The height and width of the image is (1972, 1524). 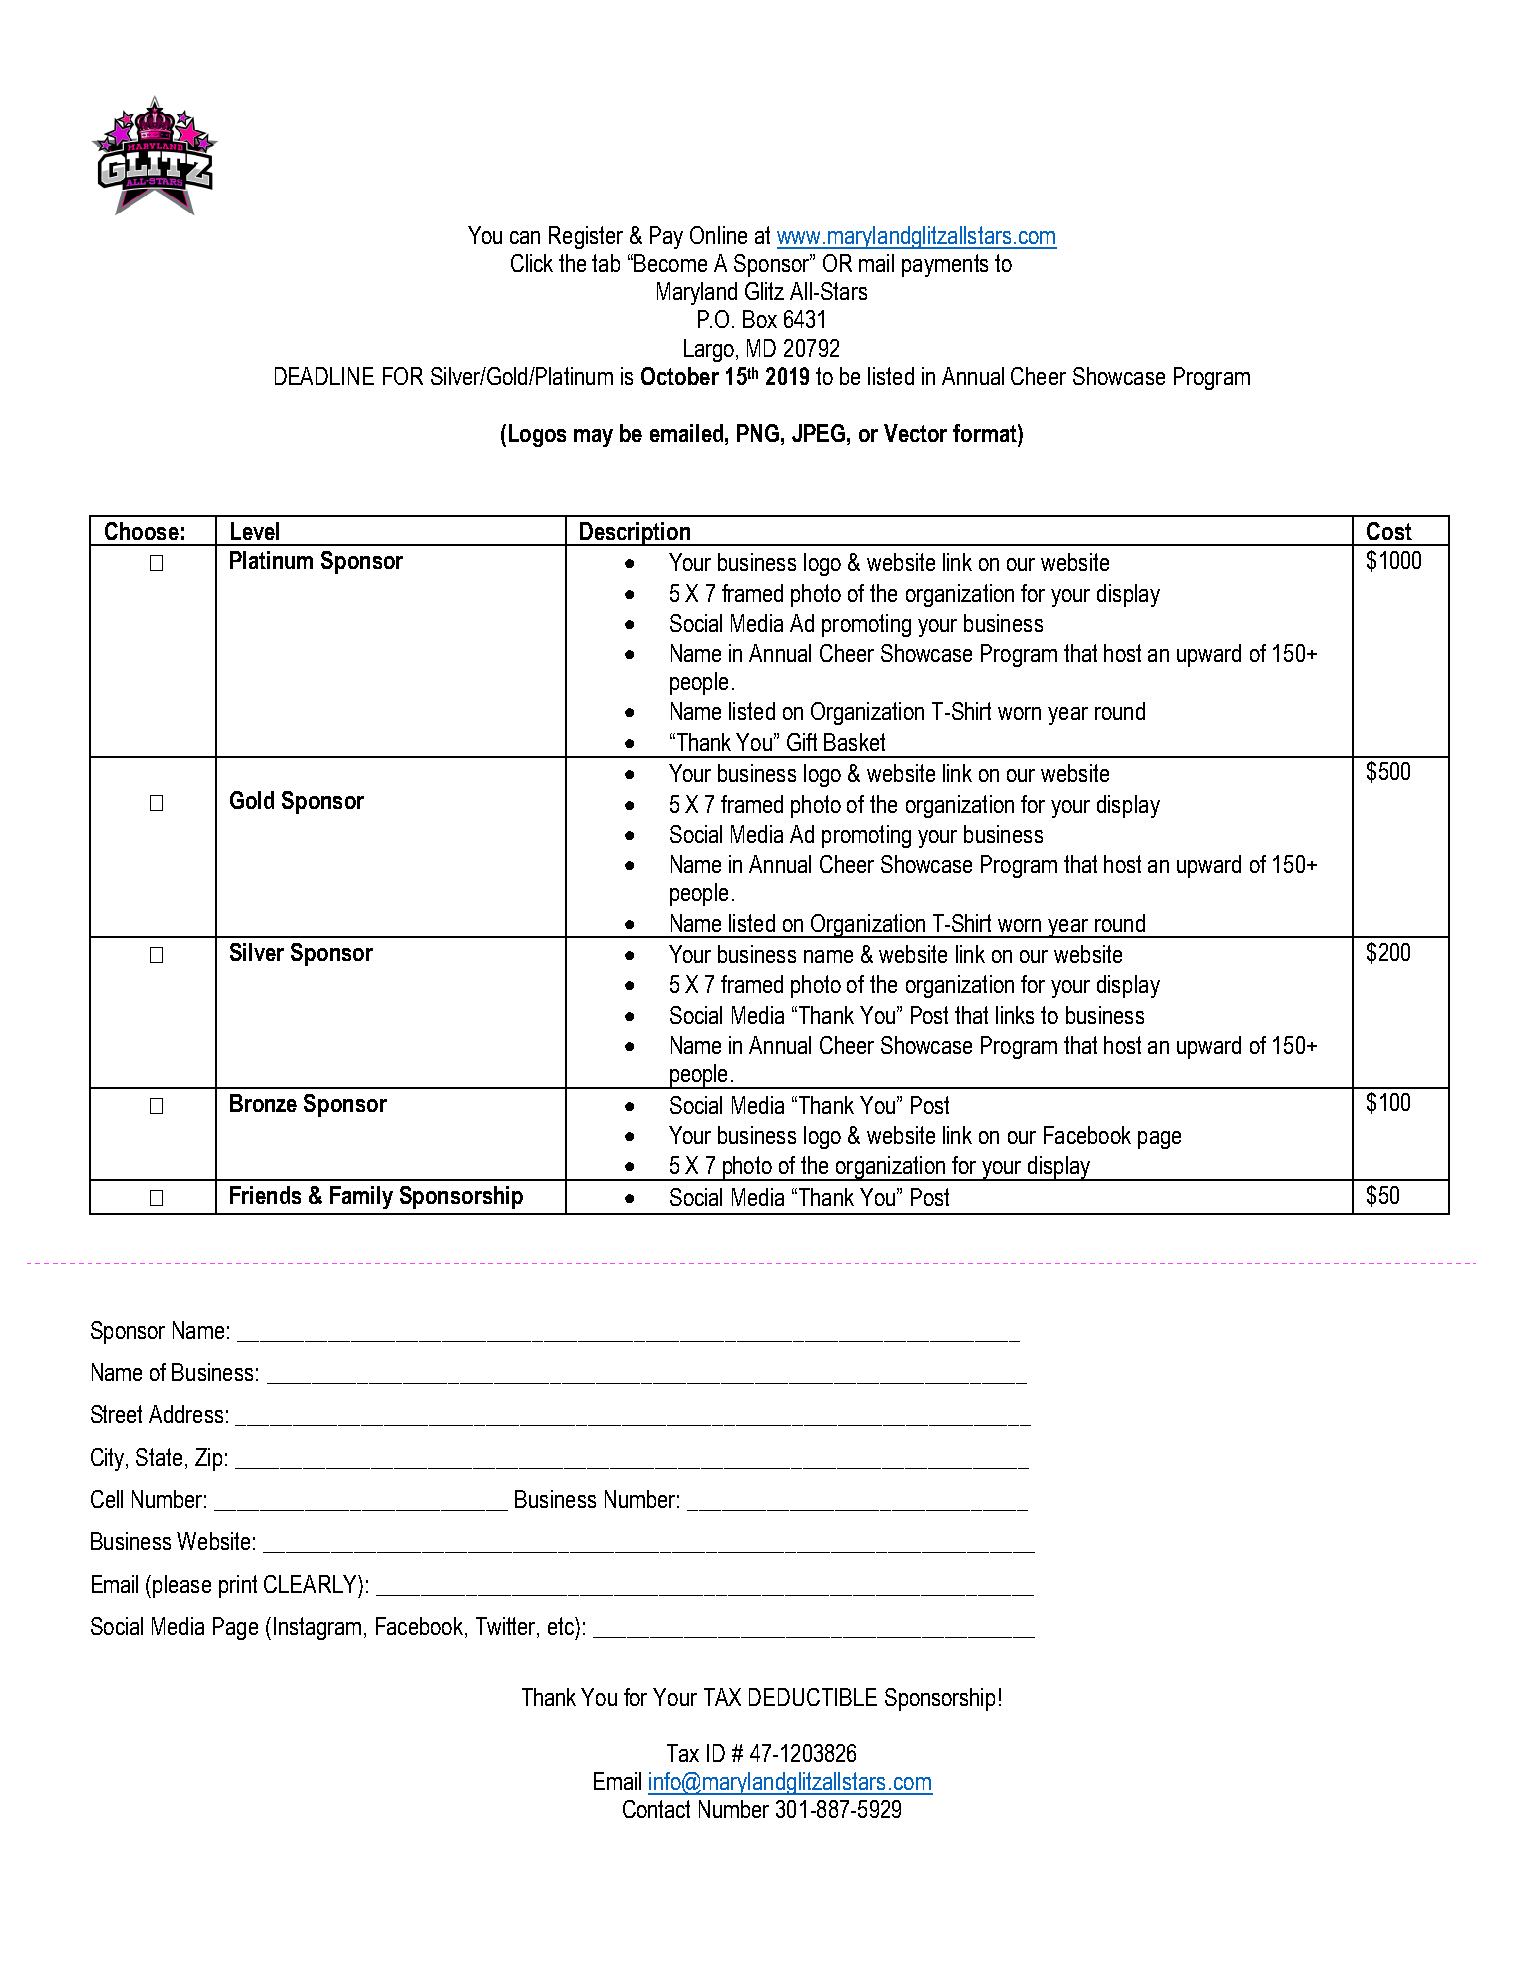 I want to click on Bronze, so click(x=263, y=1103).
